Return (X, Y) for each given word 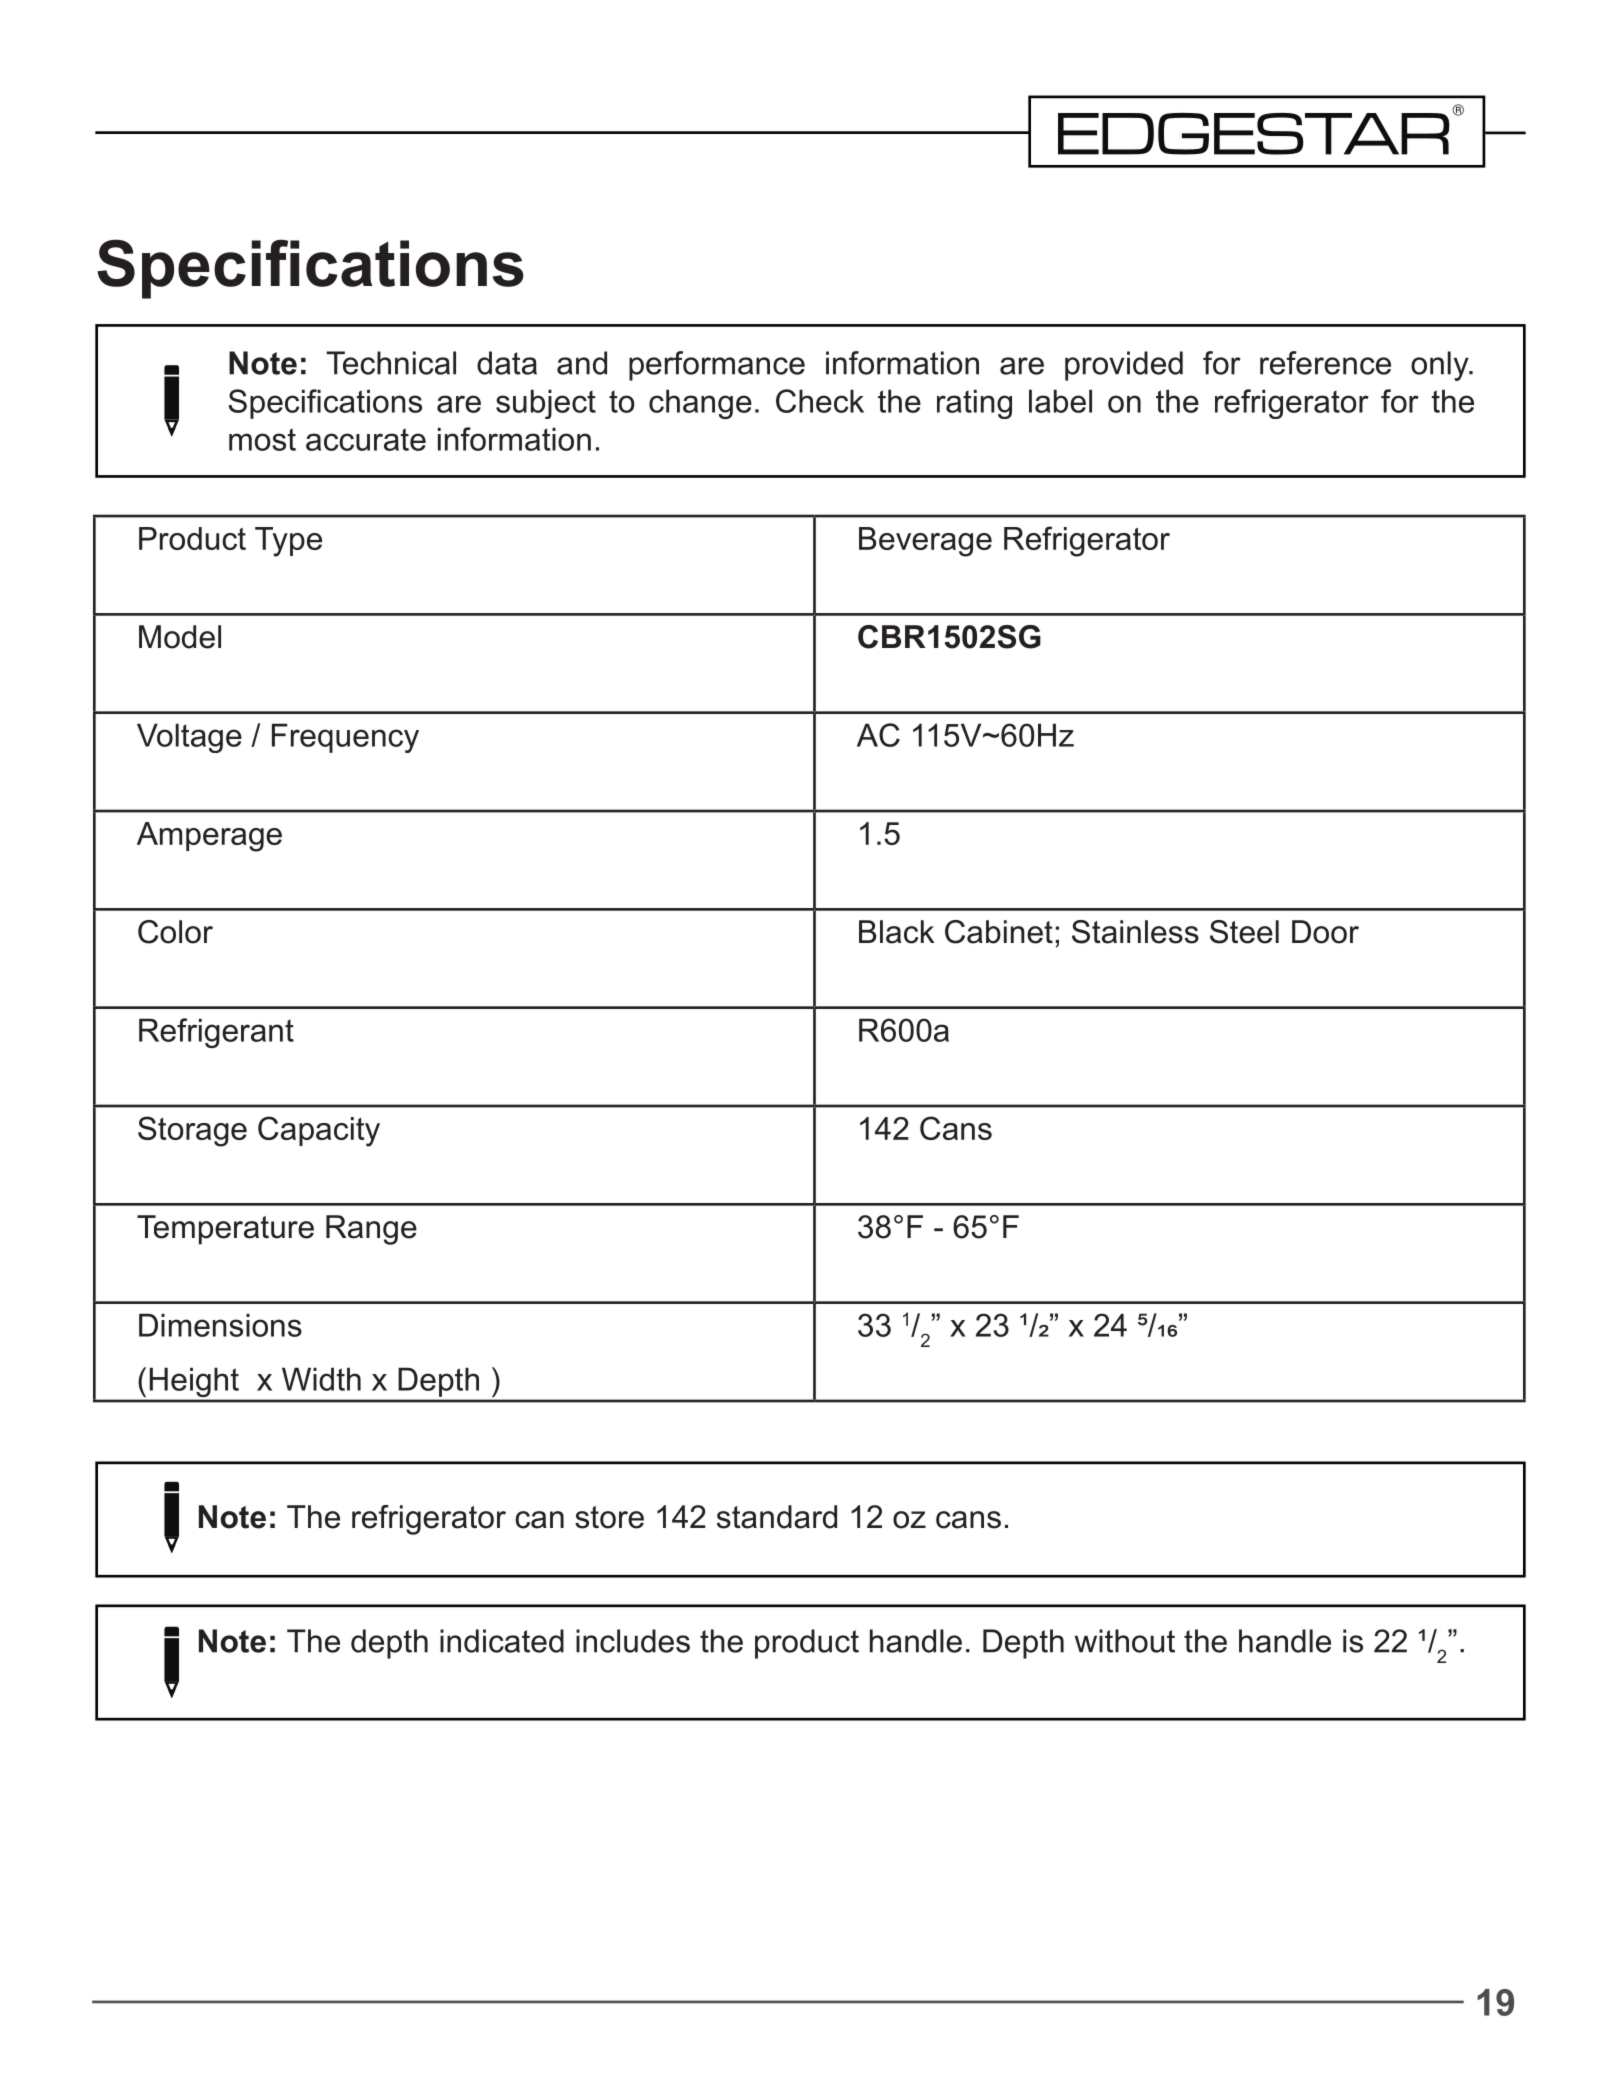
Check (820, 401)
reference (1325, 363)
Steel (1244, 932)
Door (1325, 932)
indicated (502, 1641)
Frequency (345, 738)
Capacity (319, 1131)
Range (371, 1230)
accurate (366, 439)
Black (896, 932)
